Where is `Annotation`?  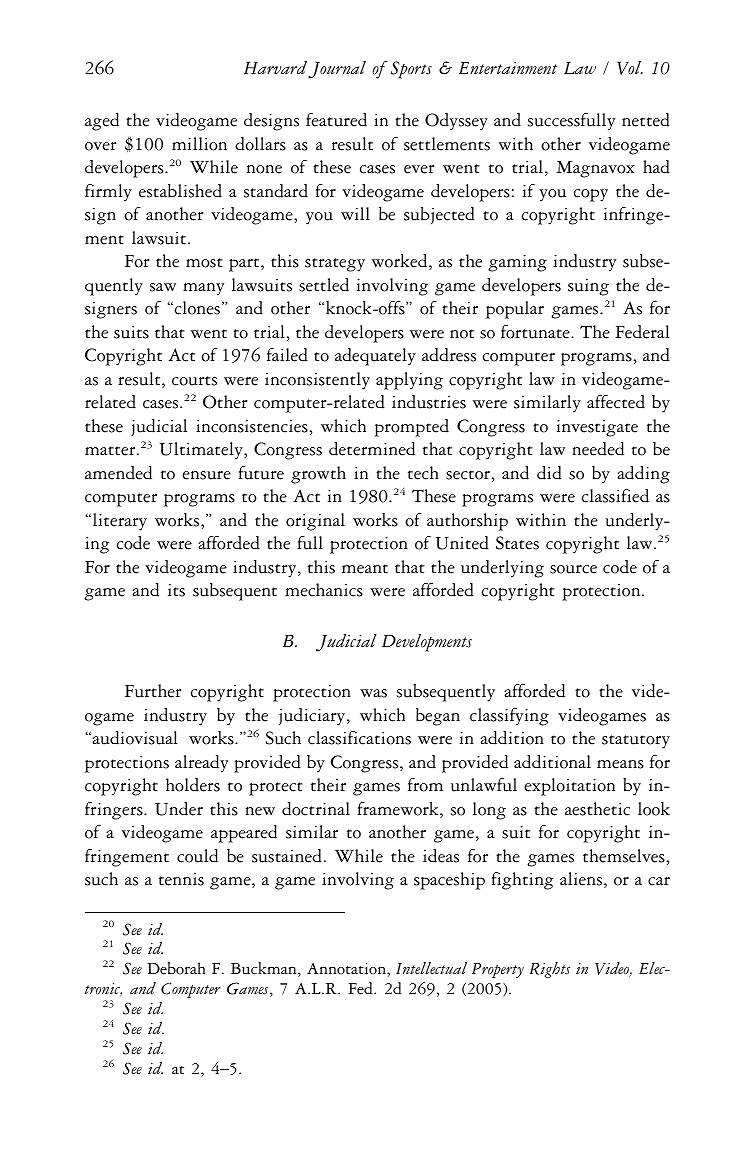 Annotation is located at coordinates (347, 968).
